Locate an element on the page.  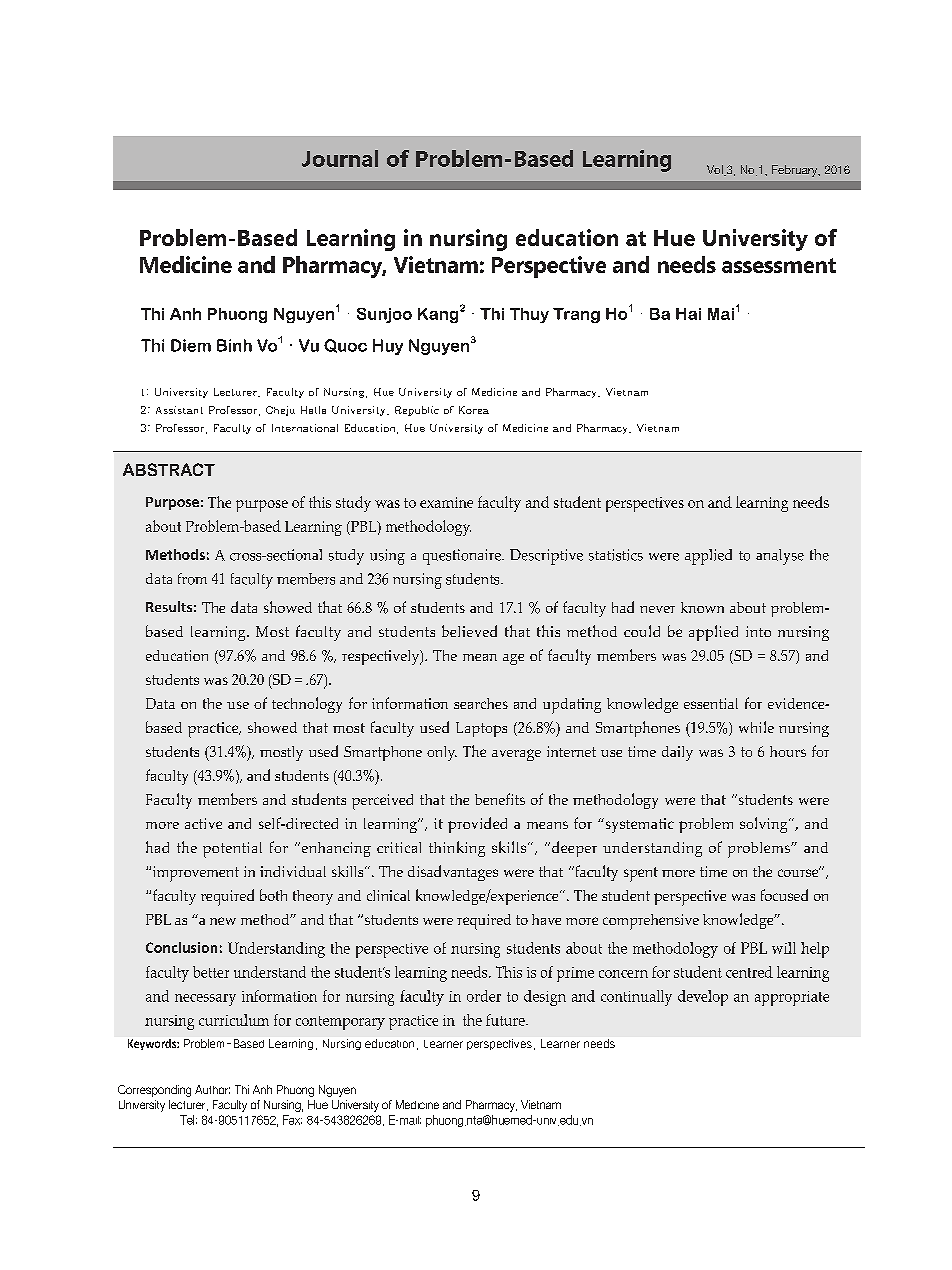
from is located at coordinates (192, 579).
